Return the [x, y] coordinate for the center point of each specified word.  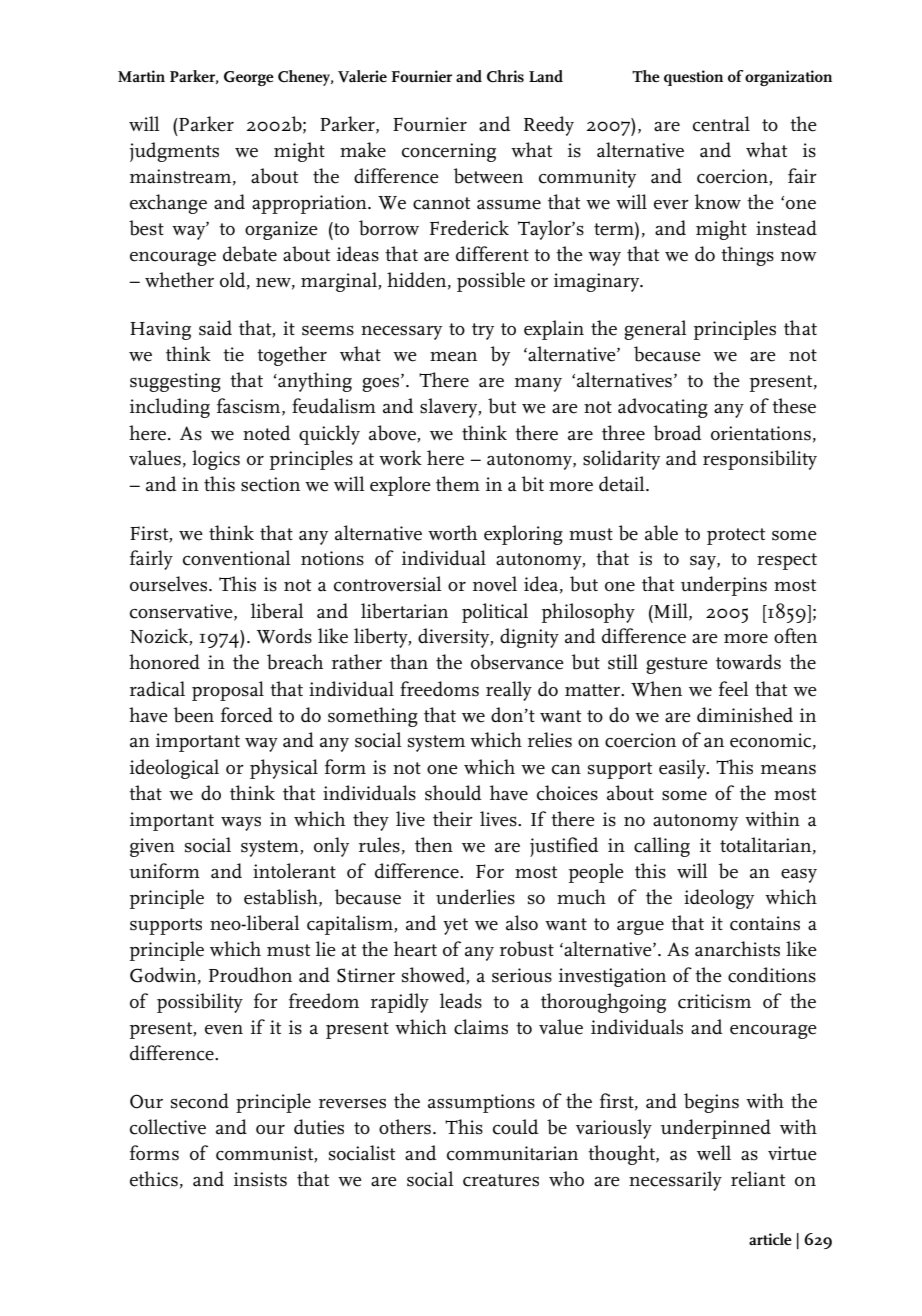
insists [260, 1179]
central [721, 124]
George [249, 78]
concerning [449, 152]
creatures [501, 1180]
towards [748, 662]
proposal [228, 691]
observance [517, 662]
